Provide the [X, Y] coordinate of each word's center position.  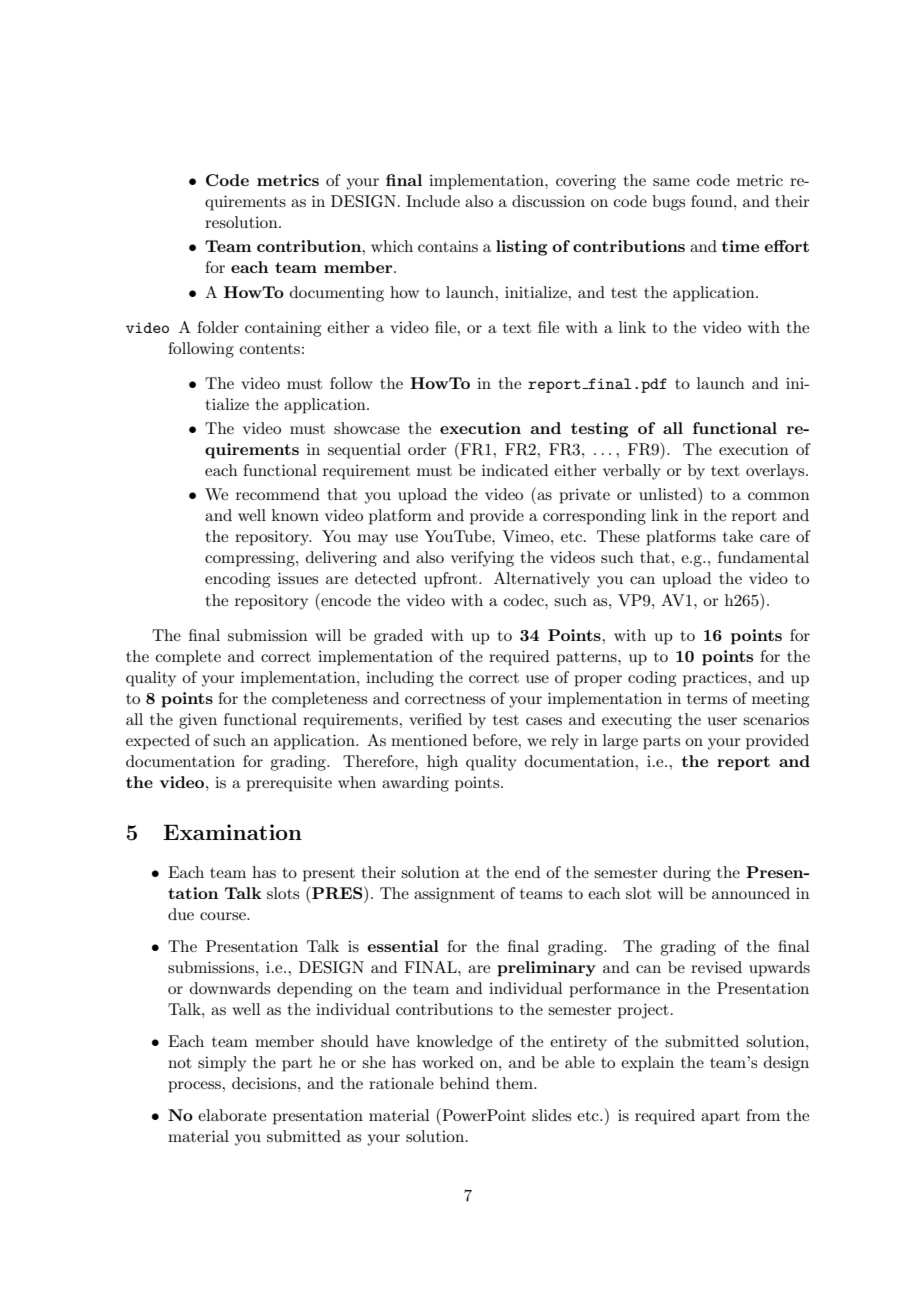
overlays [776, 472]
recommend [278, 494]
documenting [337, 294]
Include [433, 201]
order [427, 449]
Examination [232, 832]
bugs [668, 203]
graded [398, 637]
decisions [265, 1083]
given [198, 721]
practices [716, 679]
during [687, 874]
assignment [454, 895]
